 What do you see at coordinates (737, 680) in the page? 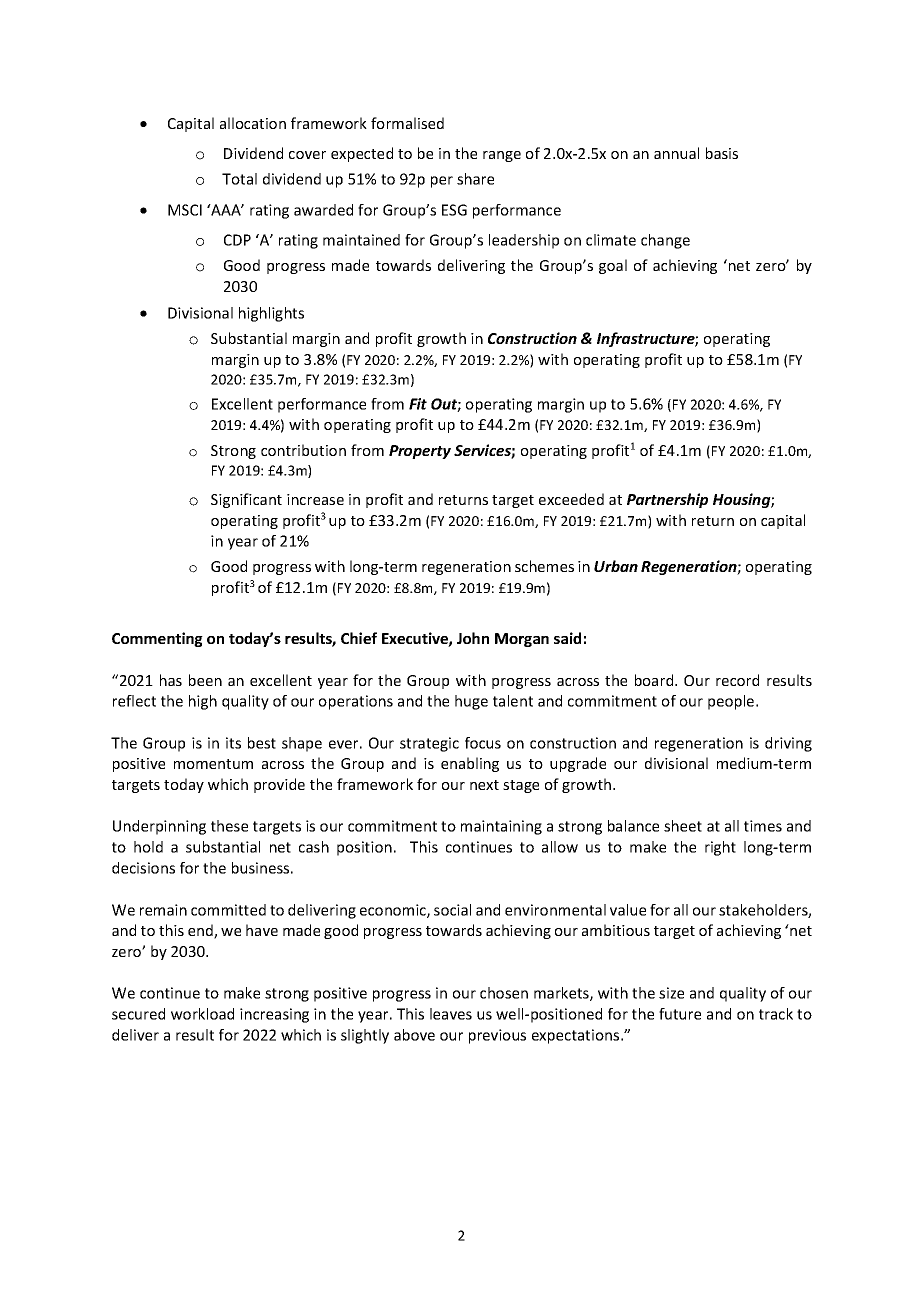
I see `record` at bounding box center [737, 680].
